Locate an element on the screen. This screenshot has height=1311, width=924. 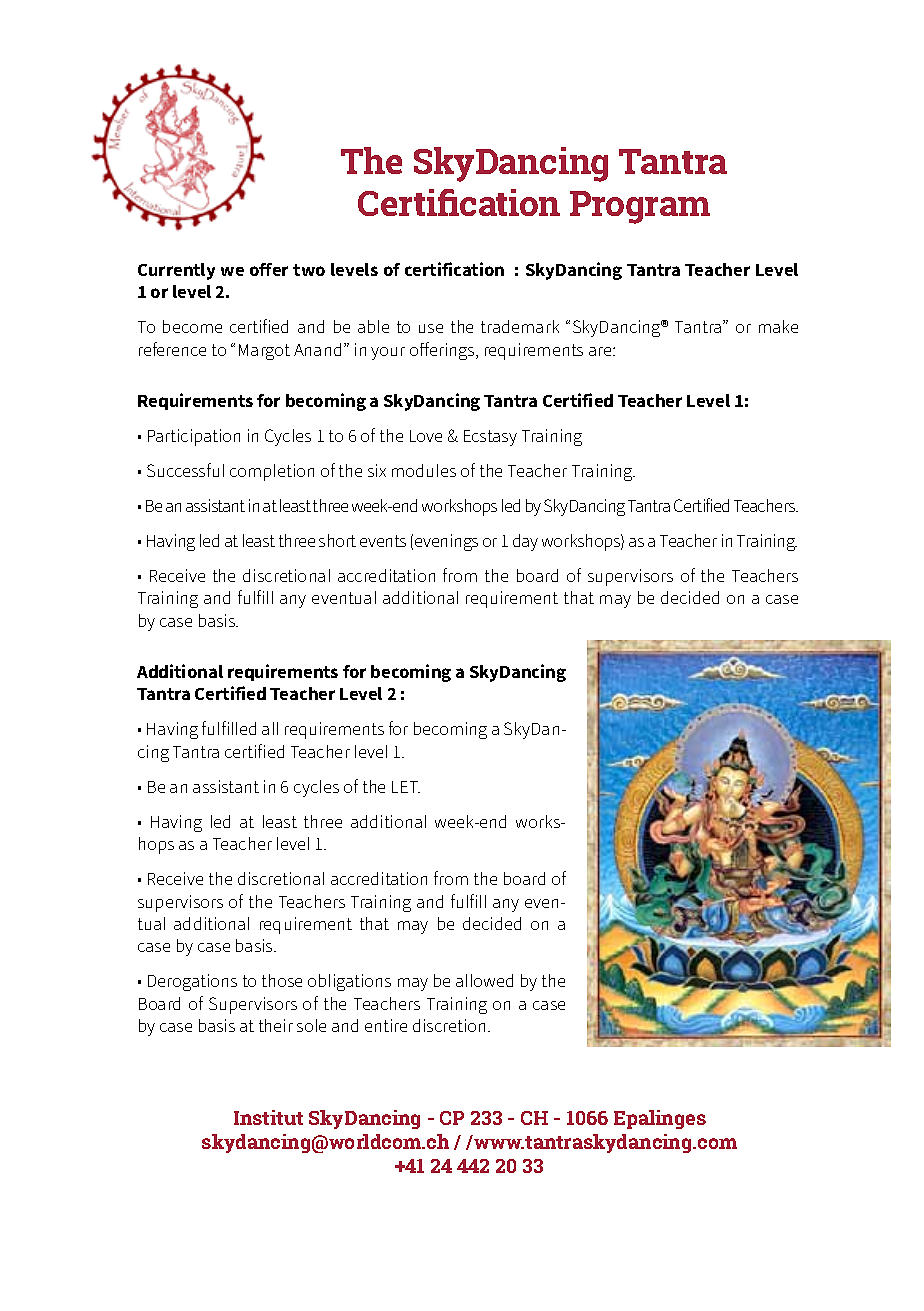
Program is located at coordinates (640, 207).
